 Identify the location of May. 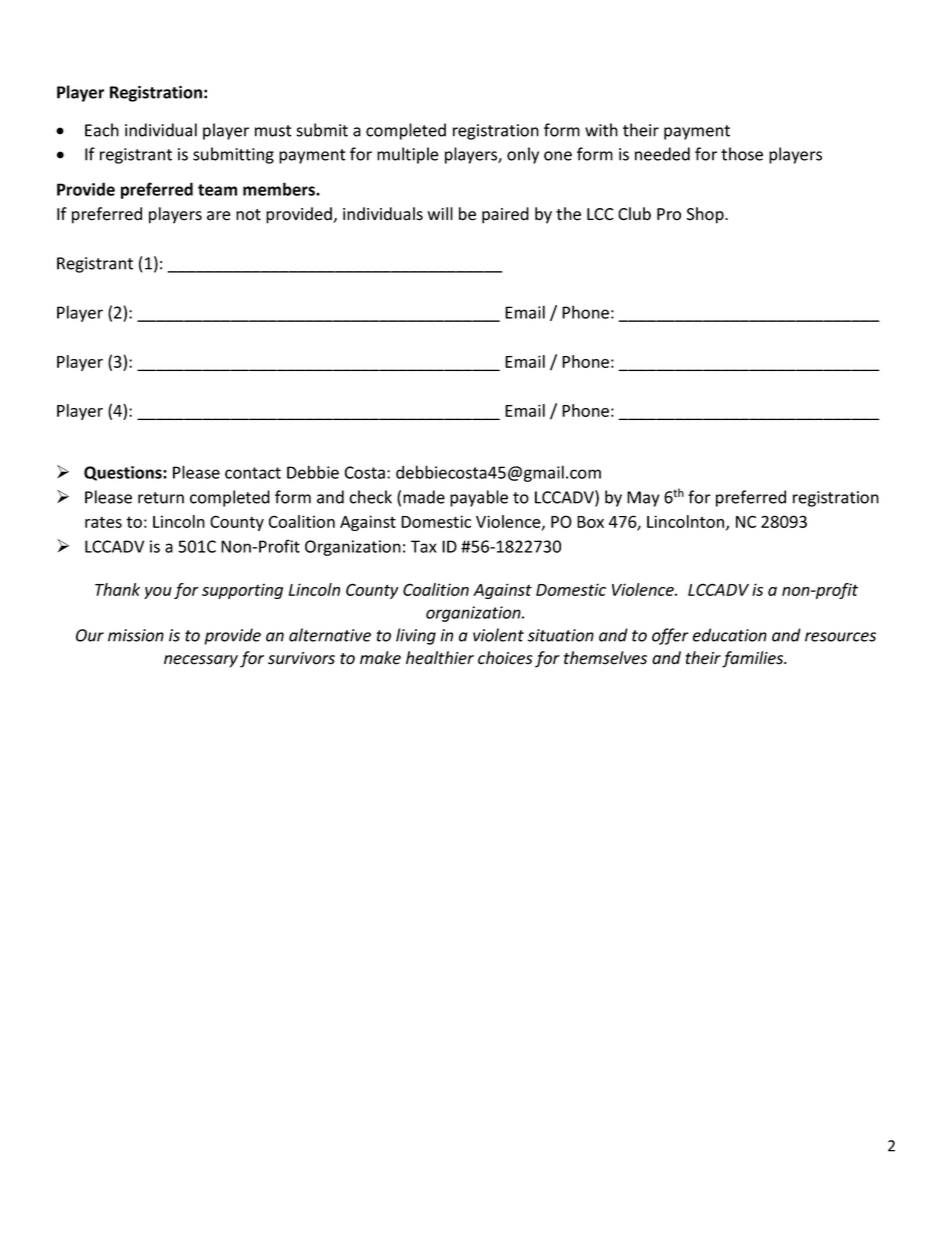
(643, 499).
